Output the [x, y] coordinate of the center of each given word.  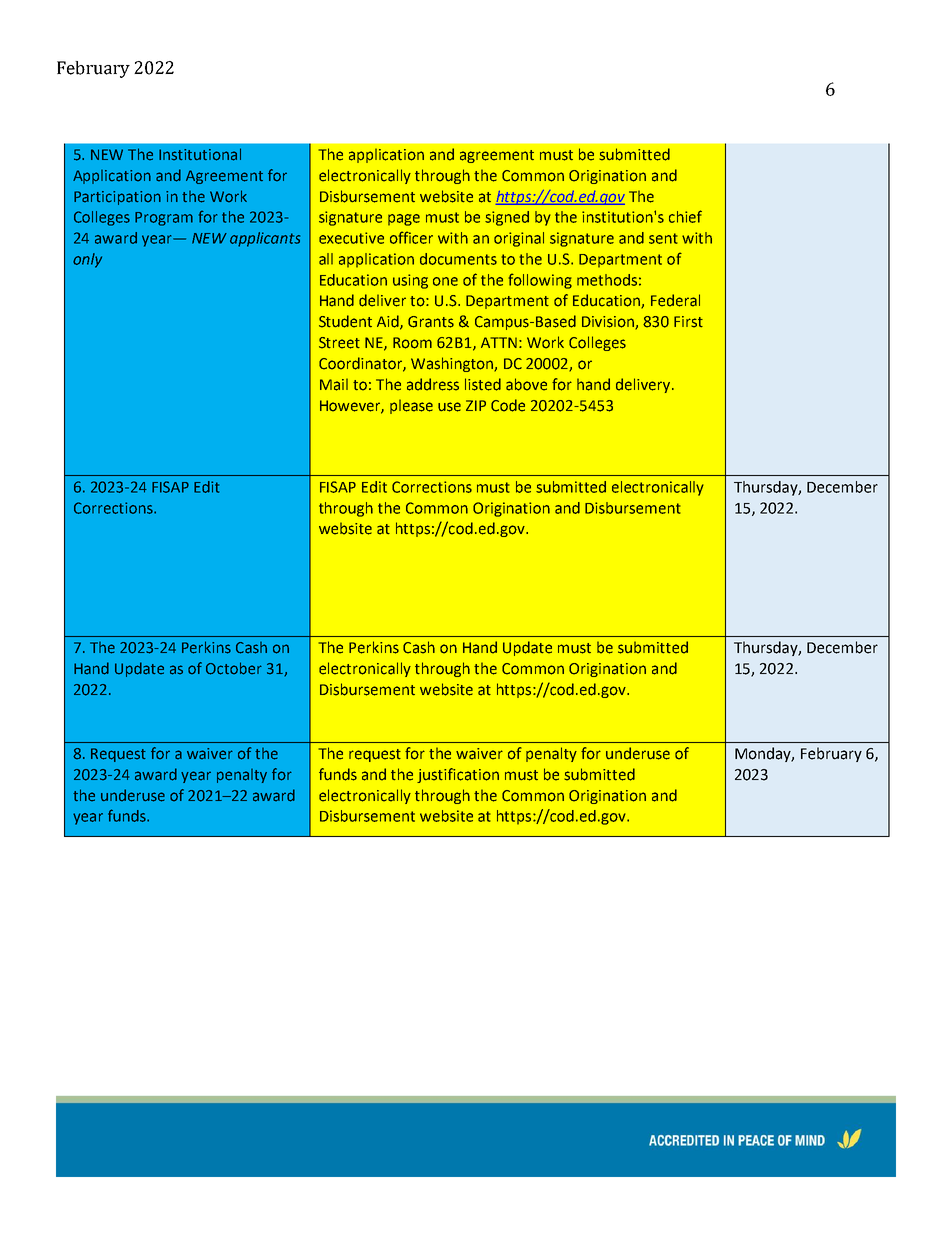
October [234, 668]
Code [508, 405]
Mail [334, 384]
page [404, 220]
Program [164, 219]
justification [458, 775]
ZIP [476, 405]
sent [663, 238]
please [411, 406]
